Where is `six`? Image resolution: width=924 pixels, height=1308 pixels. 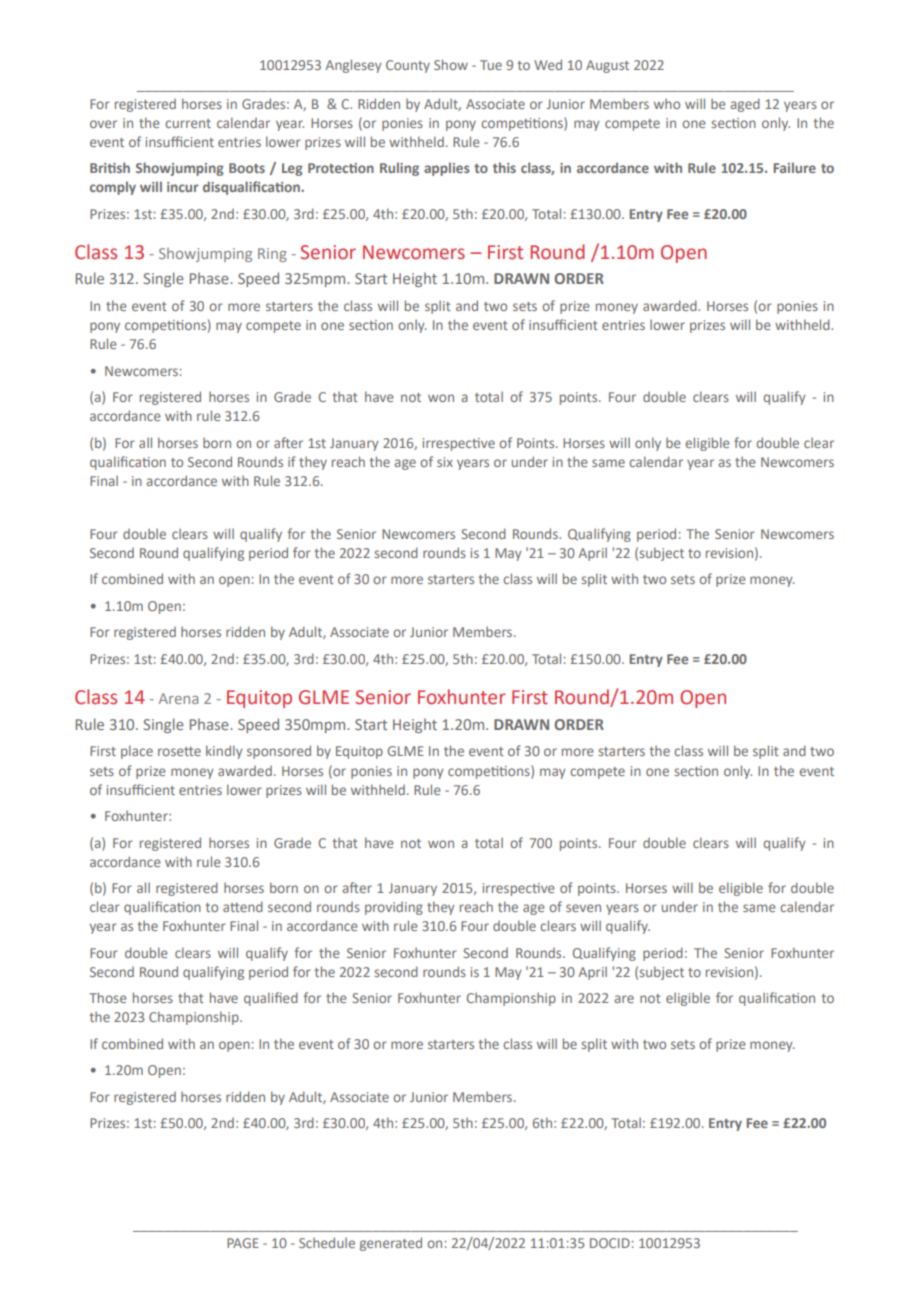
six is located at coordinates (445, 462).
